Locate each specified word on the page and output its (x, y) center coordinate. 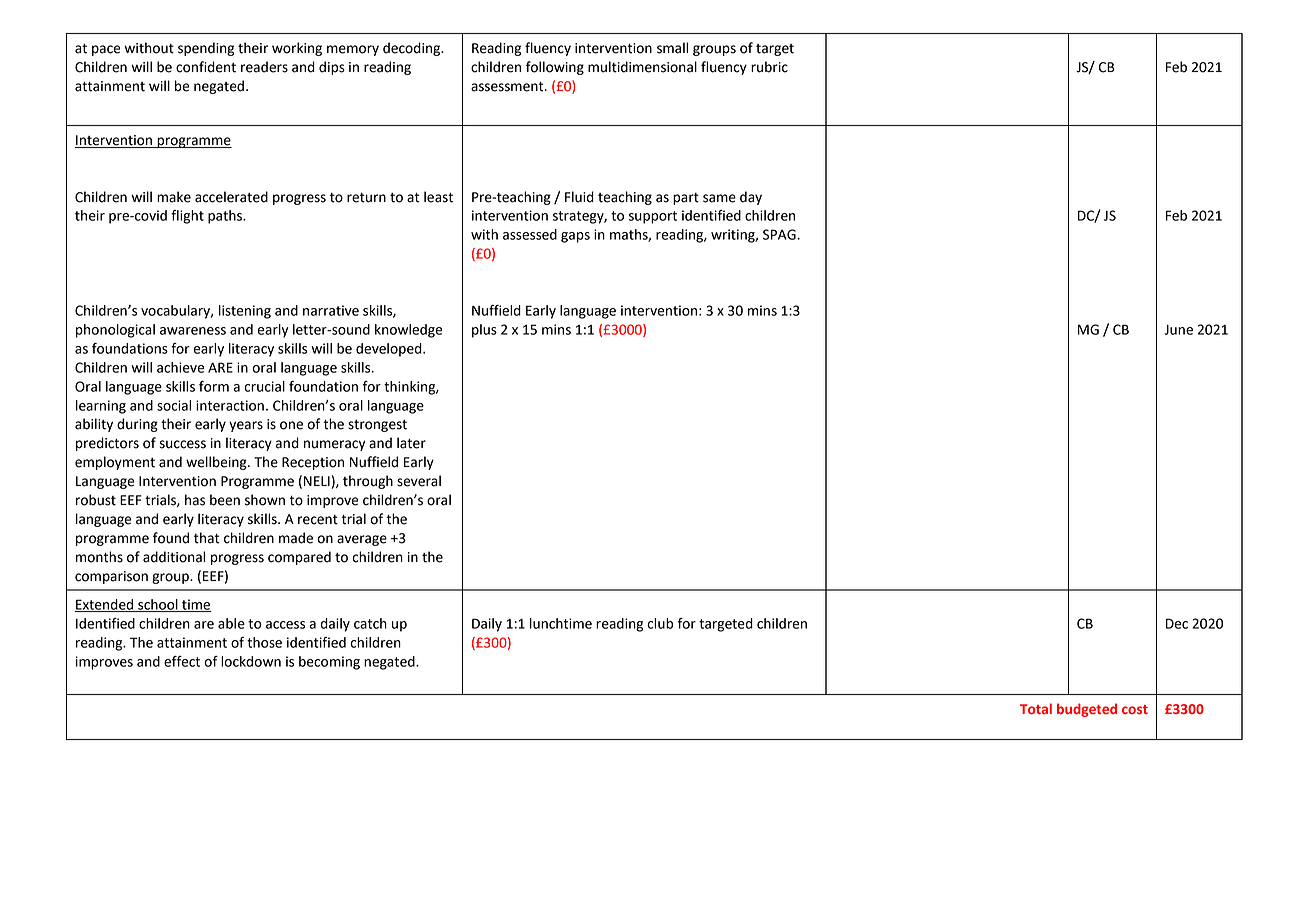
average (362, 540)
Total (1036, 708)
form (214, 386)
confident (206, 67)
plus (484, 331)
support (653, 217)
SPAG (780, 234)
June (1178, 330)
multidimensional (642, 67)
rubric (769, 67)
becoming (329, 663)
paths (226, 217)
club (660, 623)
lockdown (251, 661)
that (207, 538)
